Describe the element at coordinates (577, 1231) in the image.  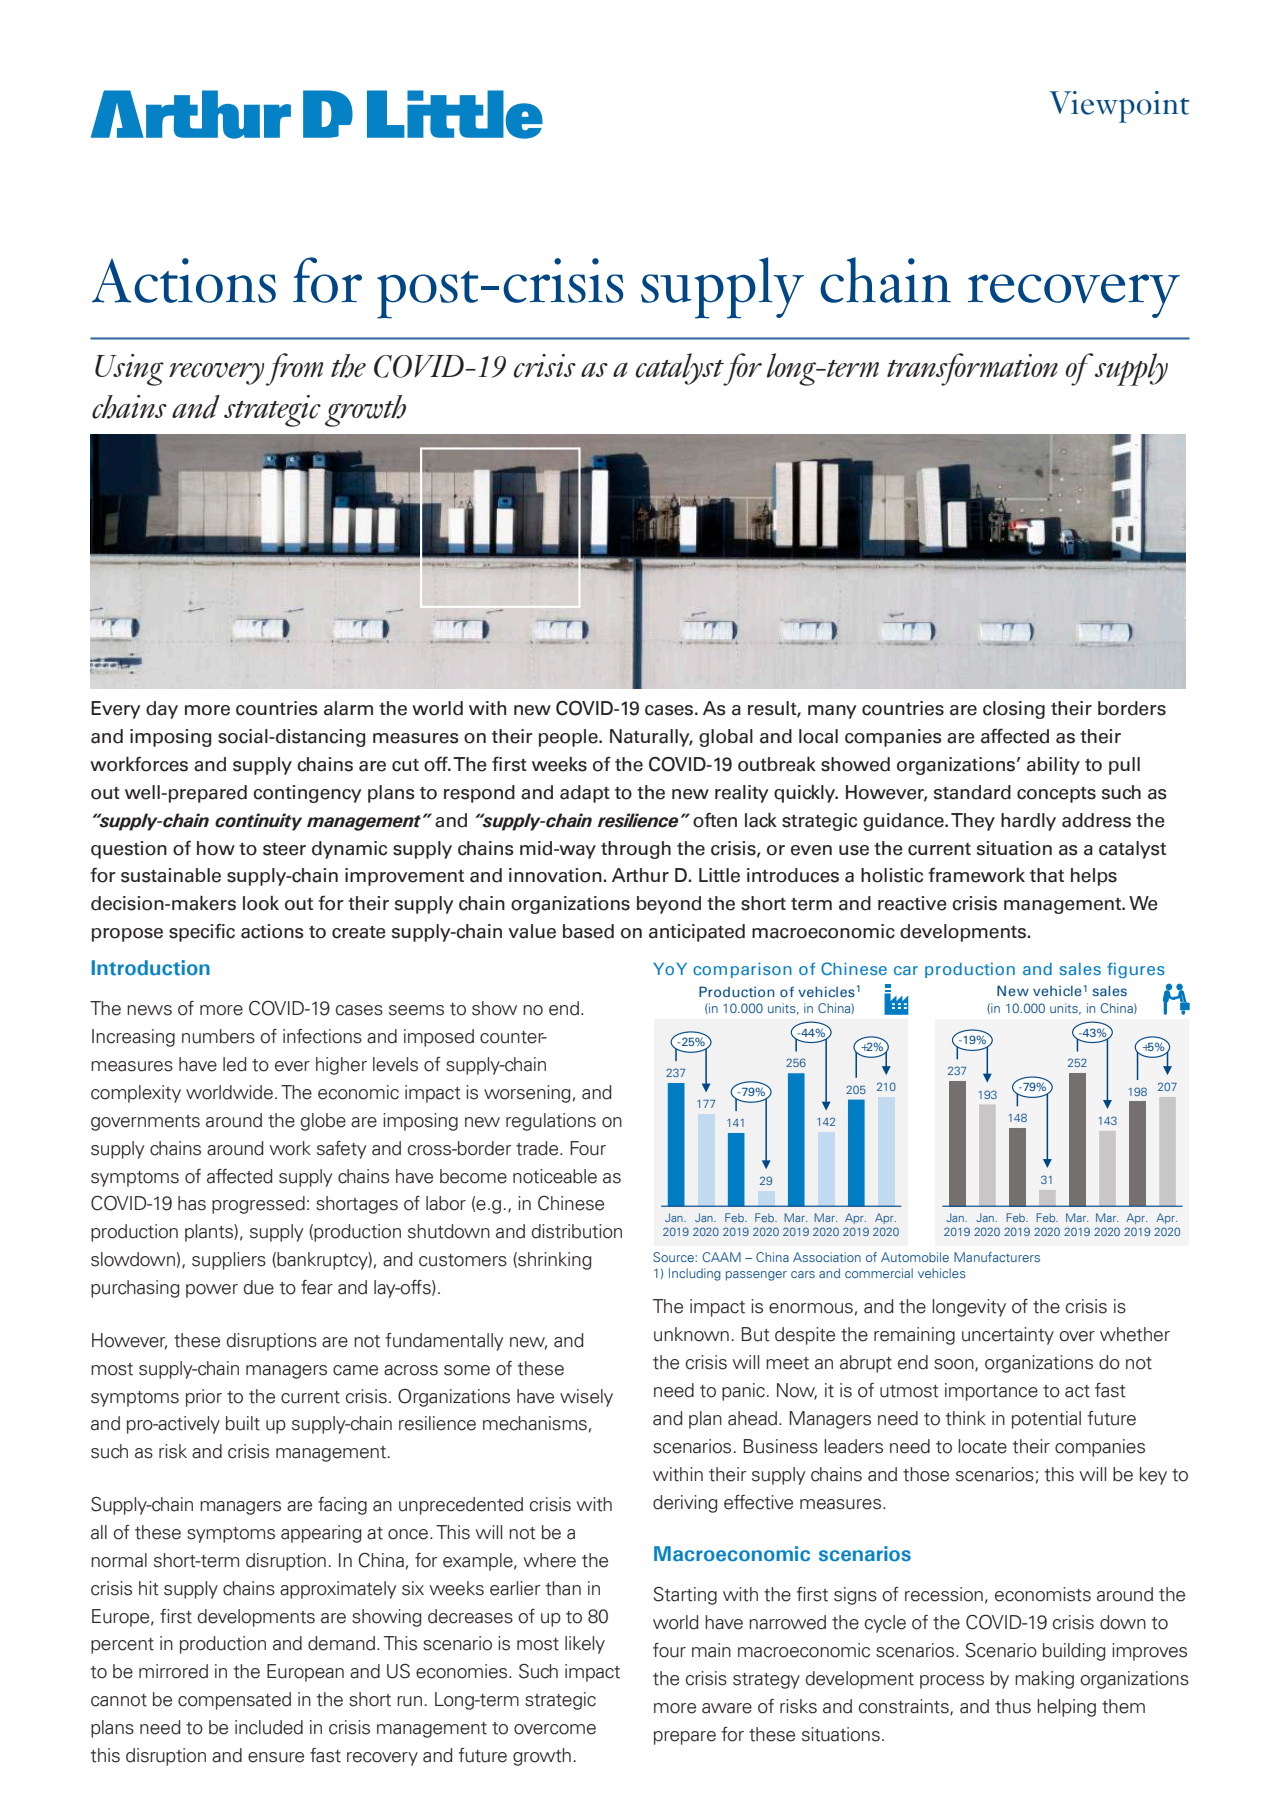
I see `distribution` at that location.
